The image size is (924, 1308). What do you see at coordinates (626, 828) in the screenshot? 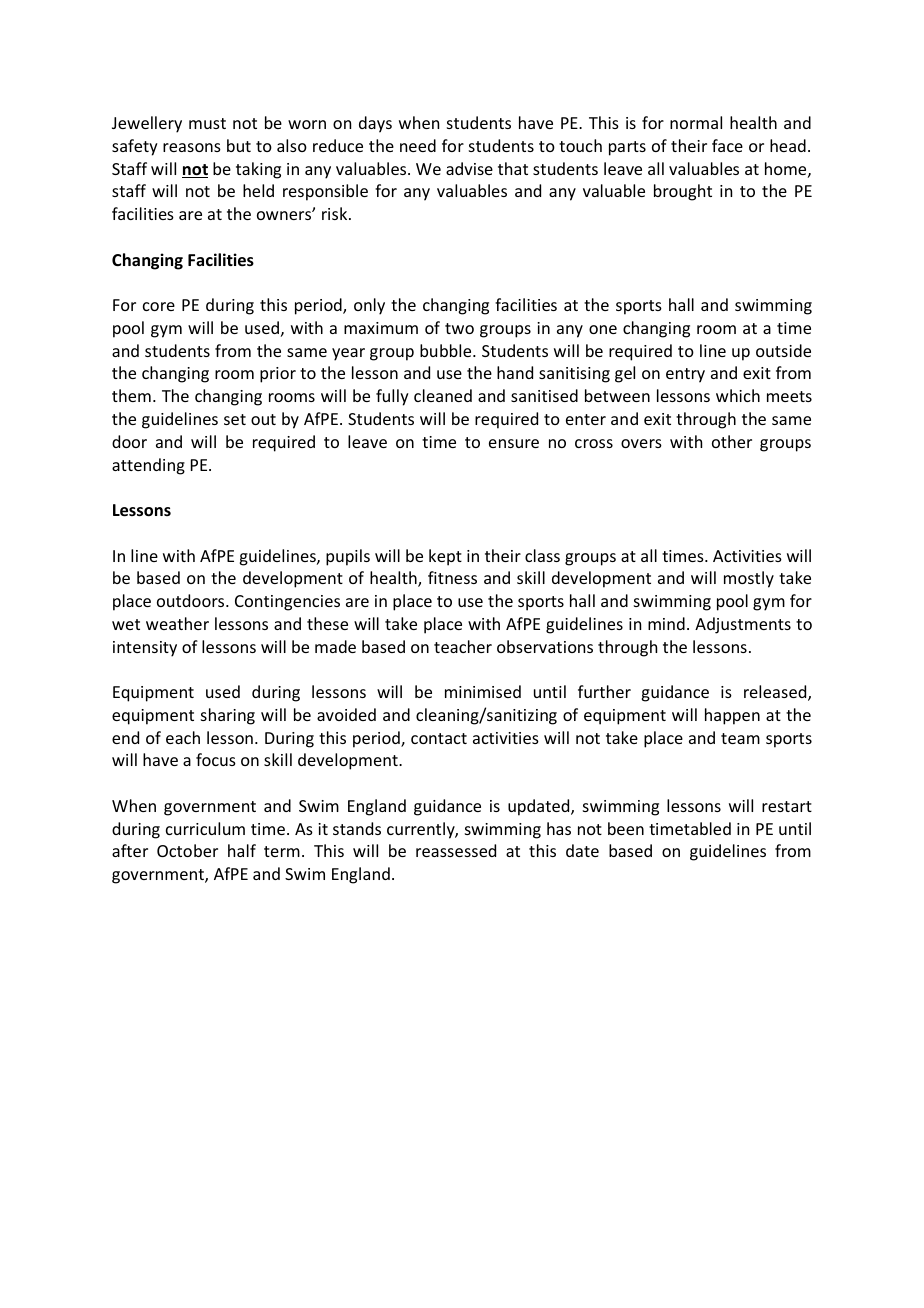
I see `been` at bounding box center [626, 828].
